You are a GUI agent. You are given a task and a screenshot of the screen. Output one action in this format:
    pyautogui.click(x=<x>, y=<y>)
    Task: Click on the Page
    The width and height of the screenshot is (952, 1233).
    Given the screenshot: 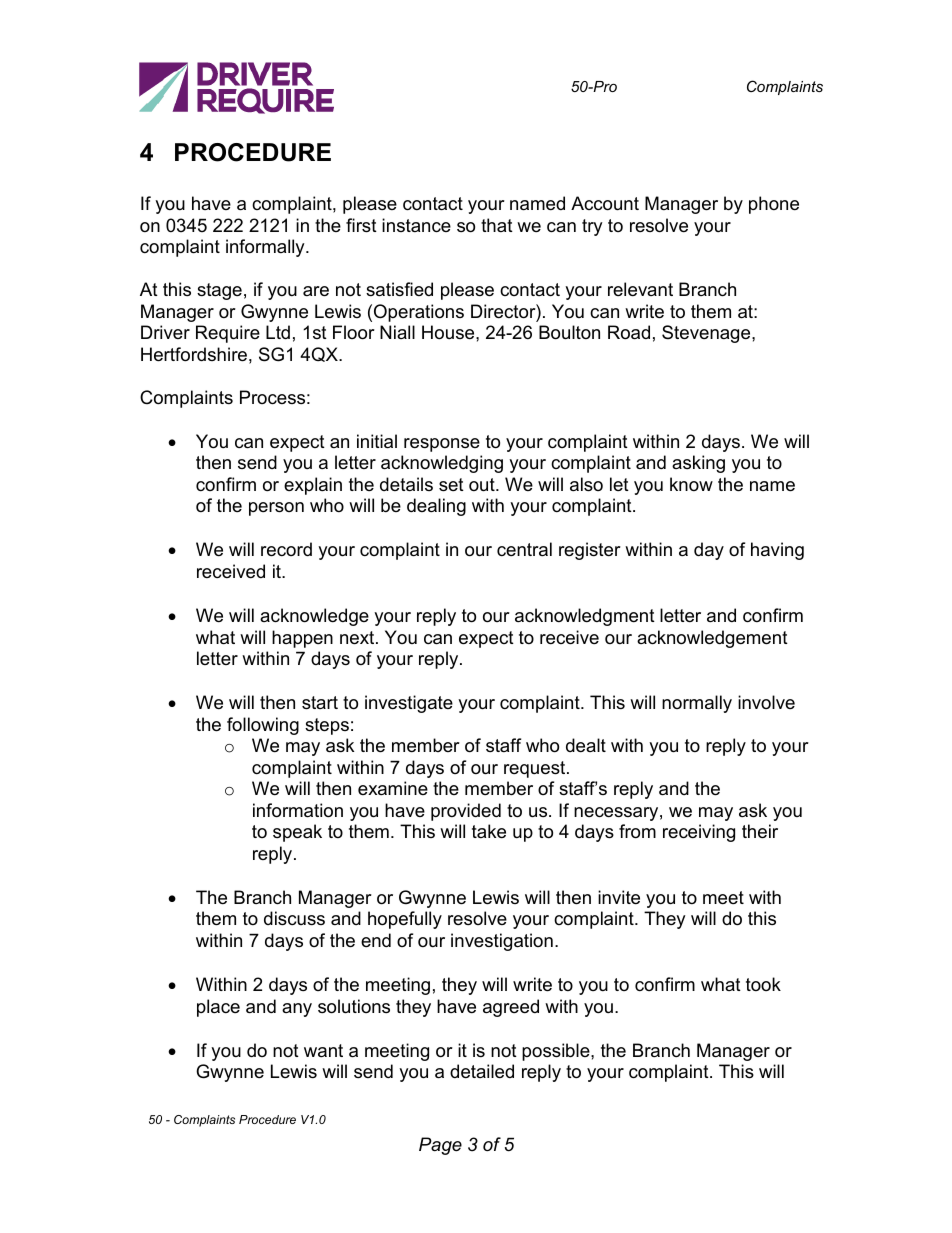 What is the action you would take?
    pyautogui.click(x=440, y=1146)
